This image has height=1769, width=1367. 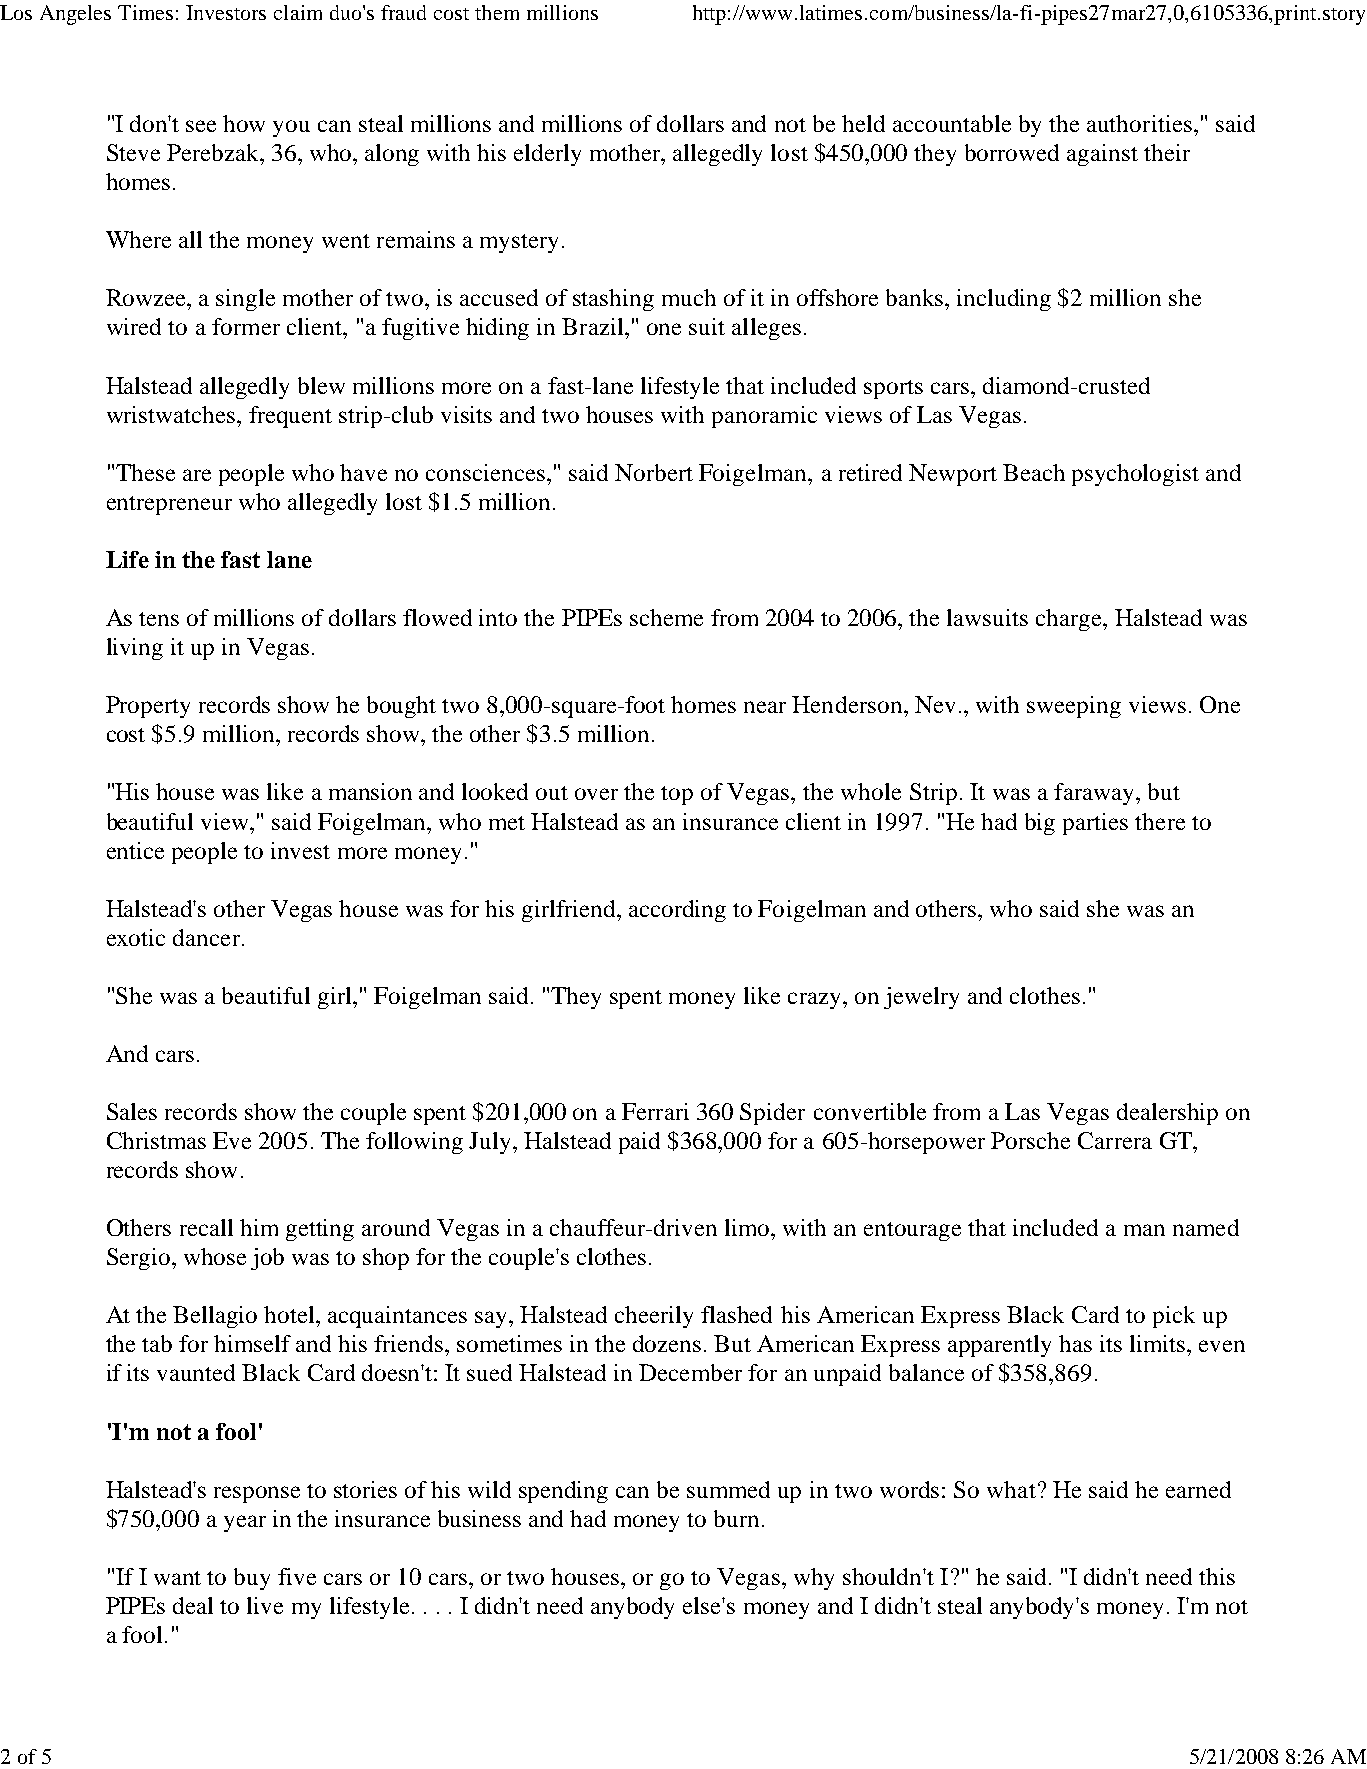 I want to click on cheerily, so click(x=654, y=1317).
